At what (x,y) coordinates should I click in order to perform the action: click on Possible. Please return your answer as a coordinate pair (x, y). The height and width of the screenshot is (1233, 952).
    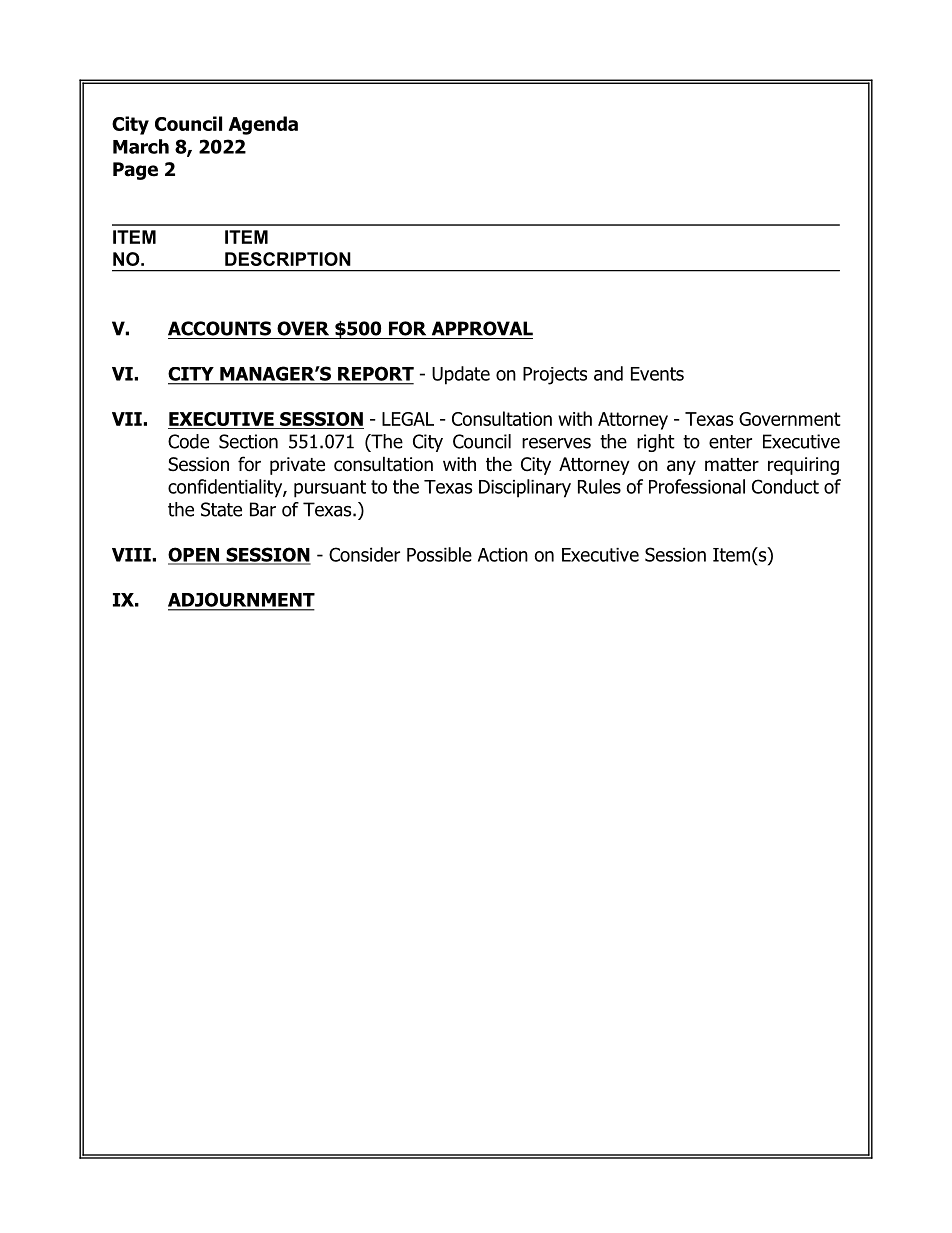
    Looking at the image, I should click on (439, 554).
